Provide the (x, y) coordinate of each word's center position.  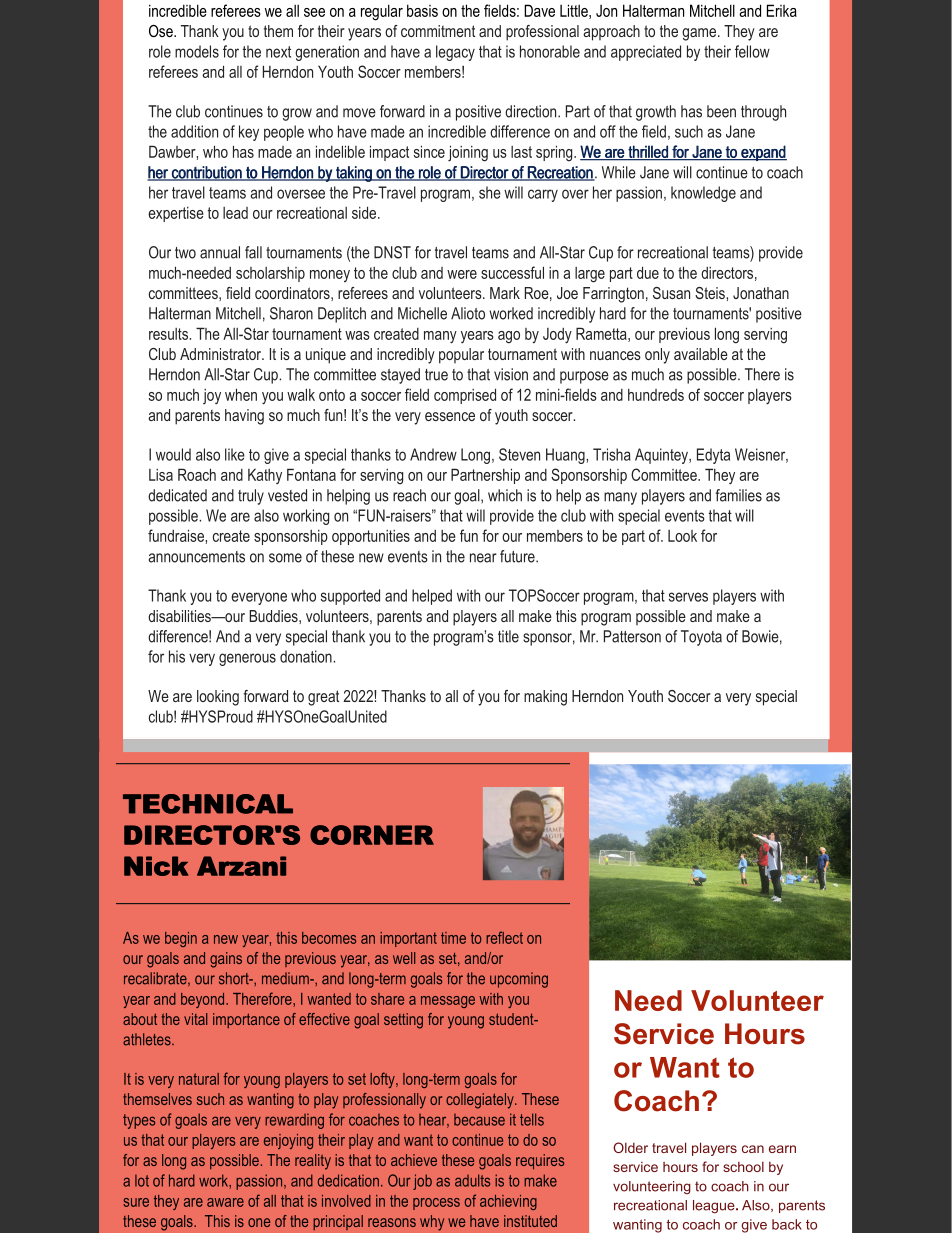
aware (225, 1202)
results (168, 334)
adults (472, 1180)
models (197, 51)
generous (247, 659)
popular (461, 356)
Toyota (701, 638)
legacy (455, 53)
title (508, 636)
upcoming (519, 980)
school (743, 1167)
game (700, 34)
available (701, 354)
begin (181, 939)
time (453, 938)
